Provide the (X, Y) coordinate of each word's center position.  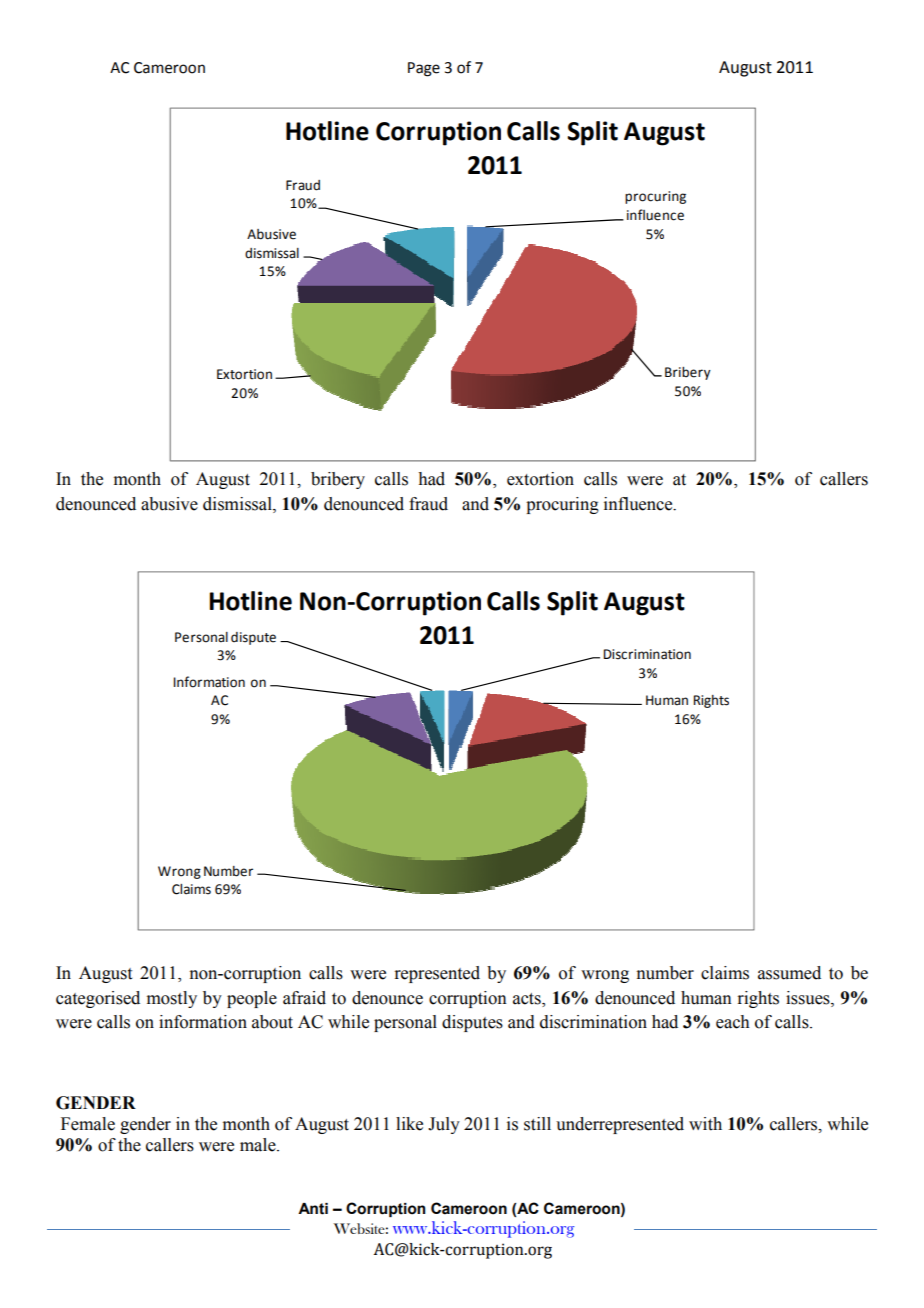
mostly (172, 999)
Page (424, 69)
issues (809, 998)
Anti (313, 1209)
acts (528, 999)
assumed (789, 973)
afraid (304, 998)
